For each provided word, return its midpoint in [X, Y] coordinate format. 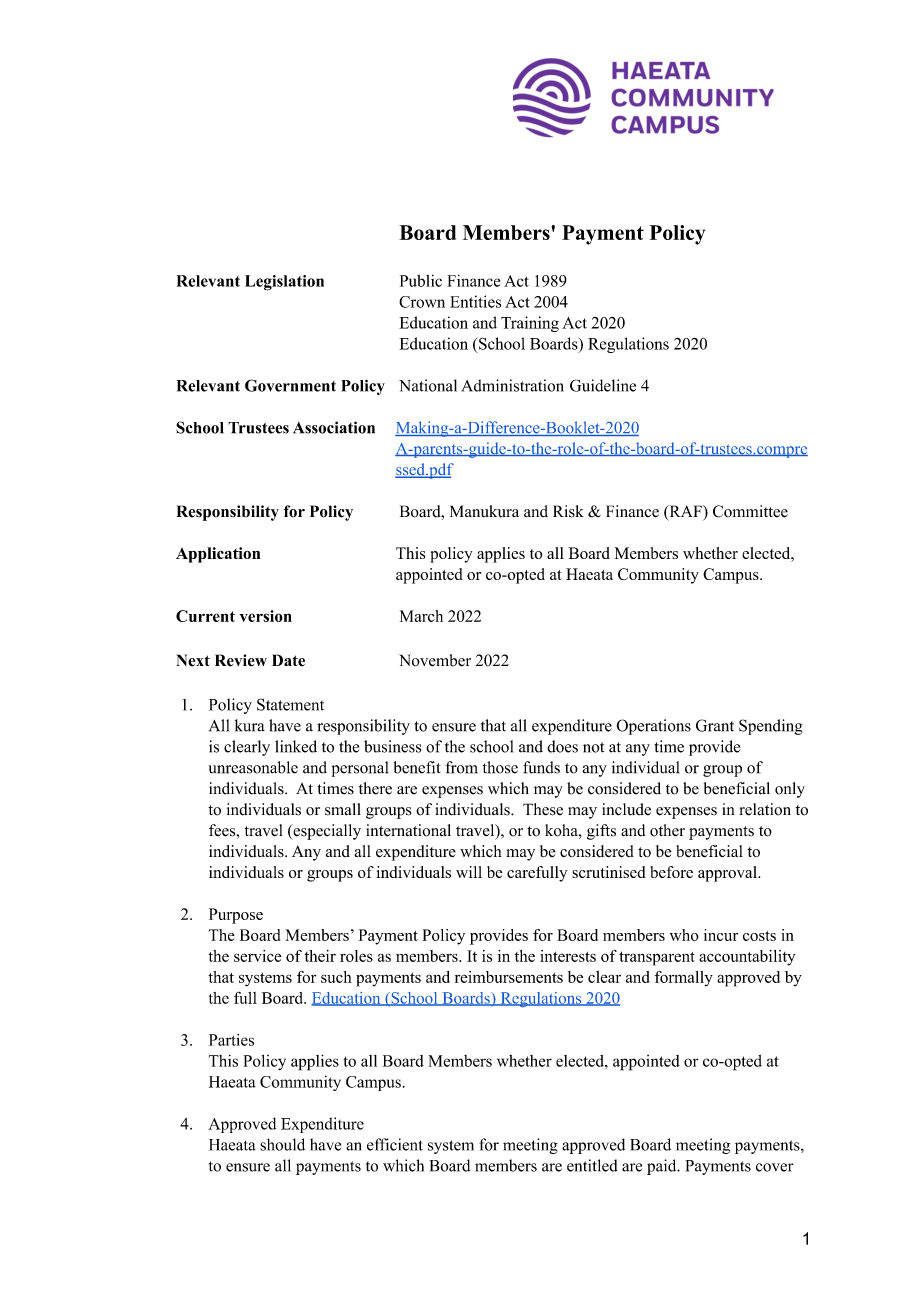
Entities [475, 301]
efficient [395, 1144]
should [282, 1144]
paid [663, 1167]
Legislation [284, 283]
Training [530, 324]
